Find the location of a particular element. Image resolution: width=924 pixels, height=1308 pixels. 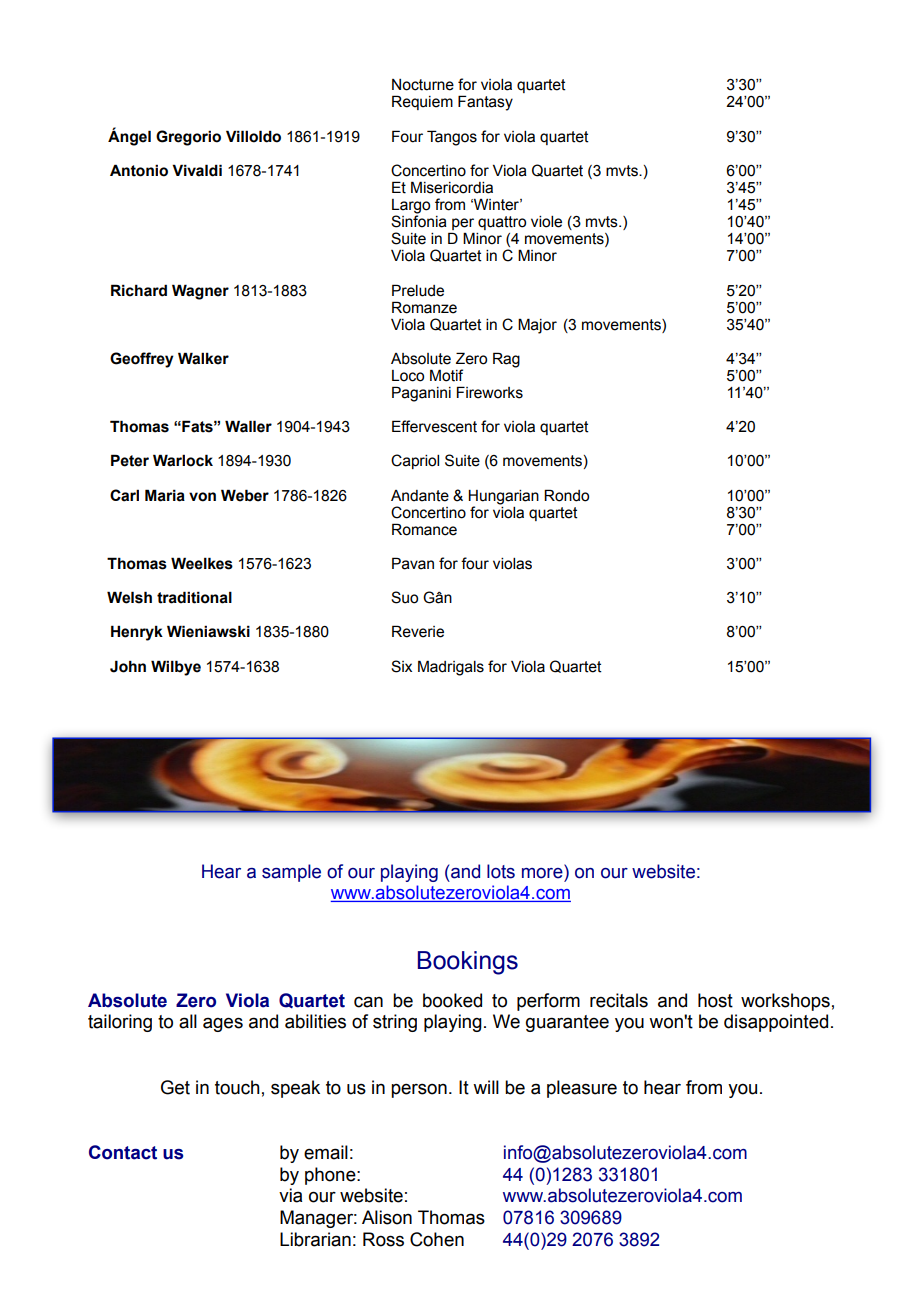

Gregorio is located at coordinates (188, 138).
